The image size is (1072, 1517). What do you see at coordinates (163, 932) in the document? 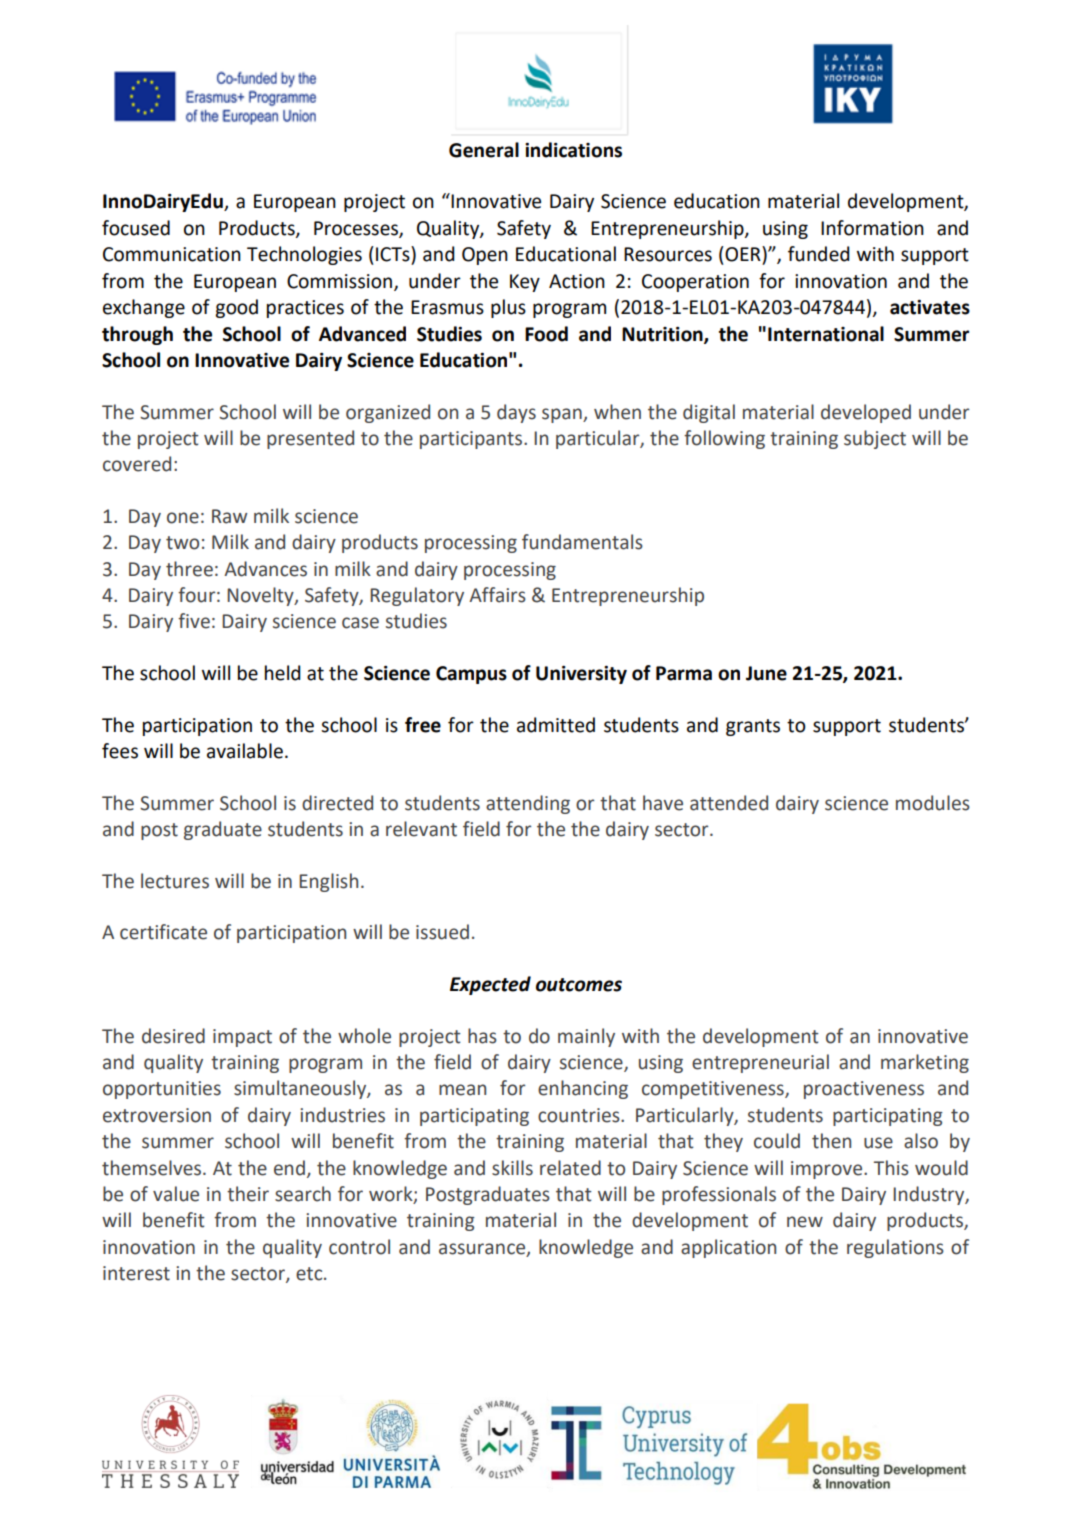
I see `certificate` at bounding box center [163, 932].
